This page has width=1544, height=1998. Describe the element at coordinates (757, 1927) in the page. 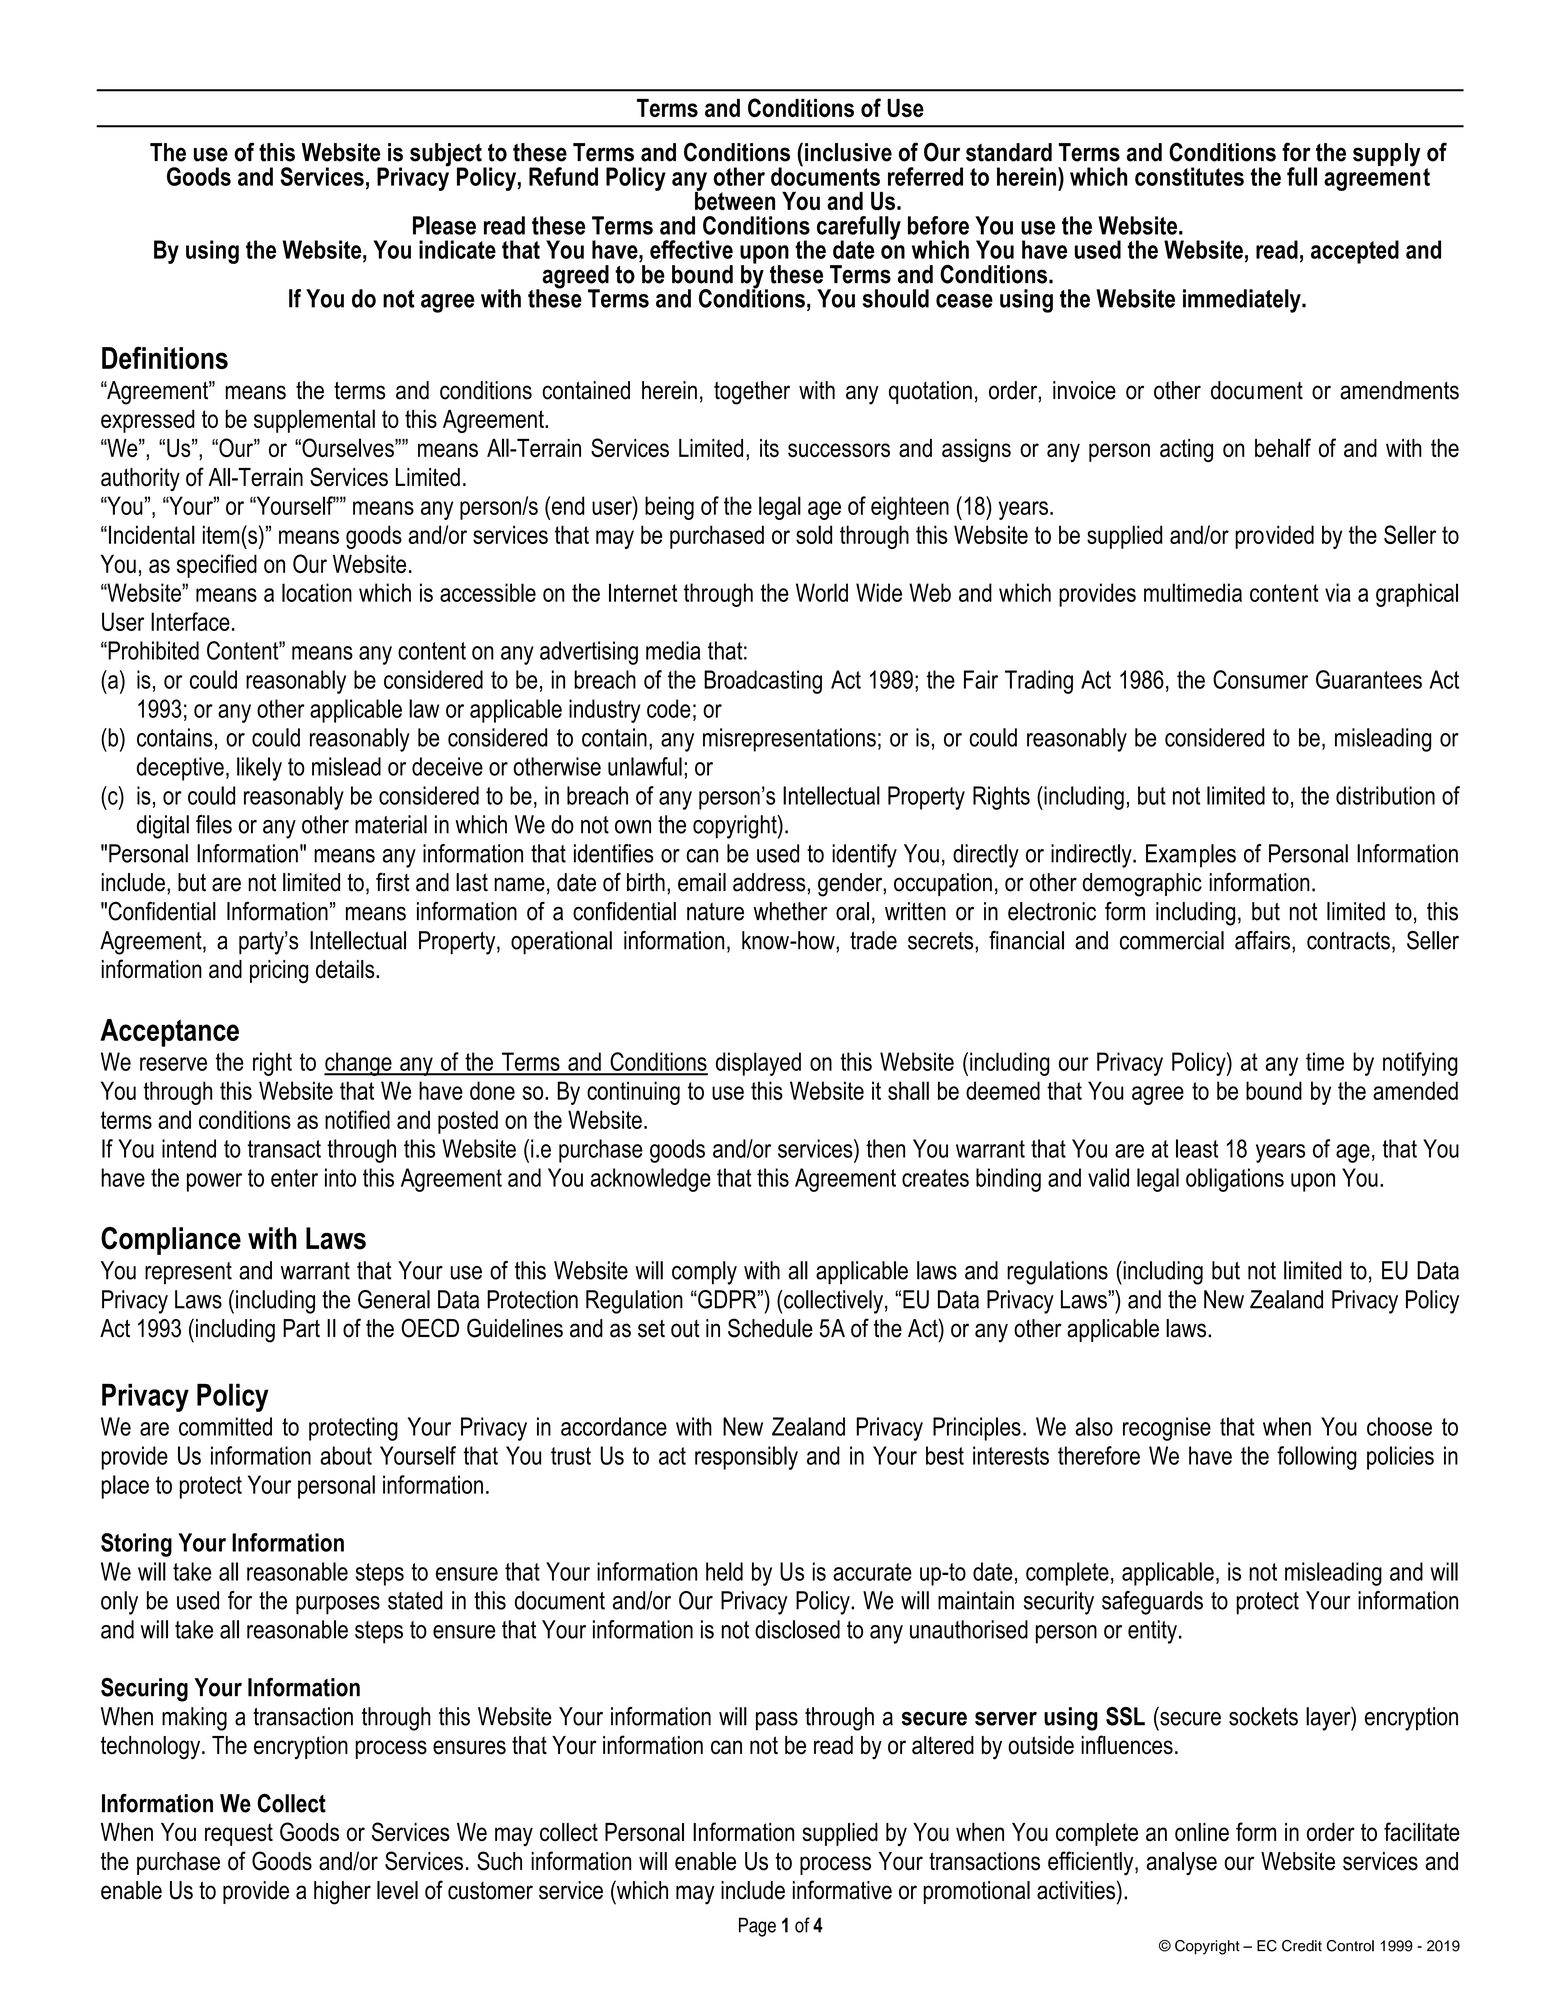

I see `Page` at that location.
